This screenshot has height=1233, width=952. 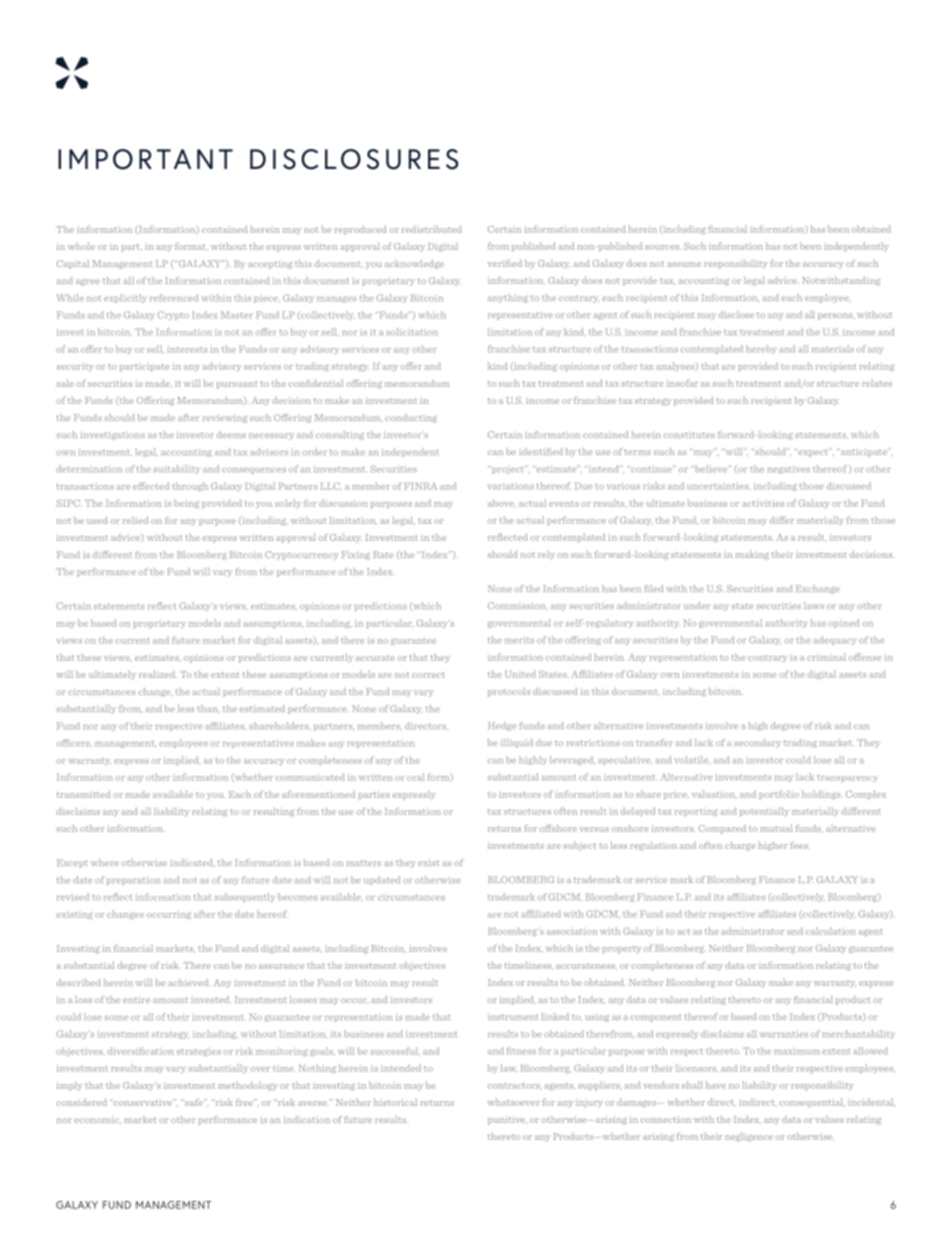 What do you see at coordinates (143, 1102) in the screenshot?
I see `conservative` at bounding box center [143, 1102].
